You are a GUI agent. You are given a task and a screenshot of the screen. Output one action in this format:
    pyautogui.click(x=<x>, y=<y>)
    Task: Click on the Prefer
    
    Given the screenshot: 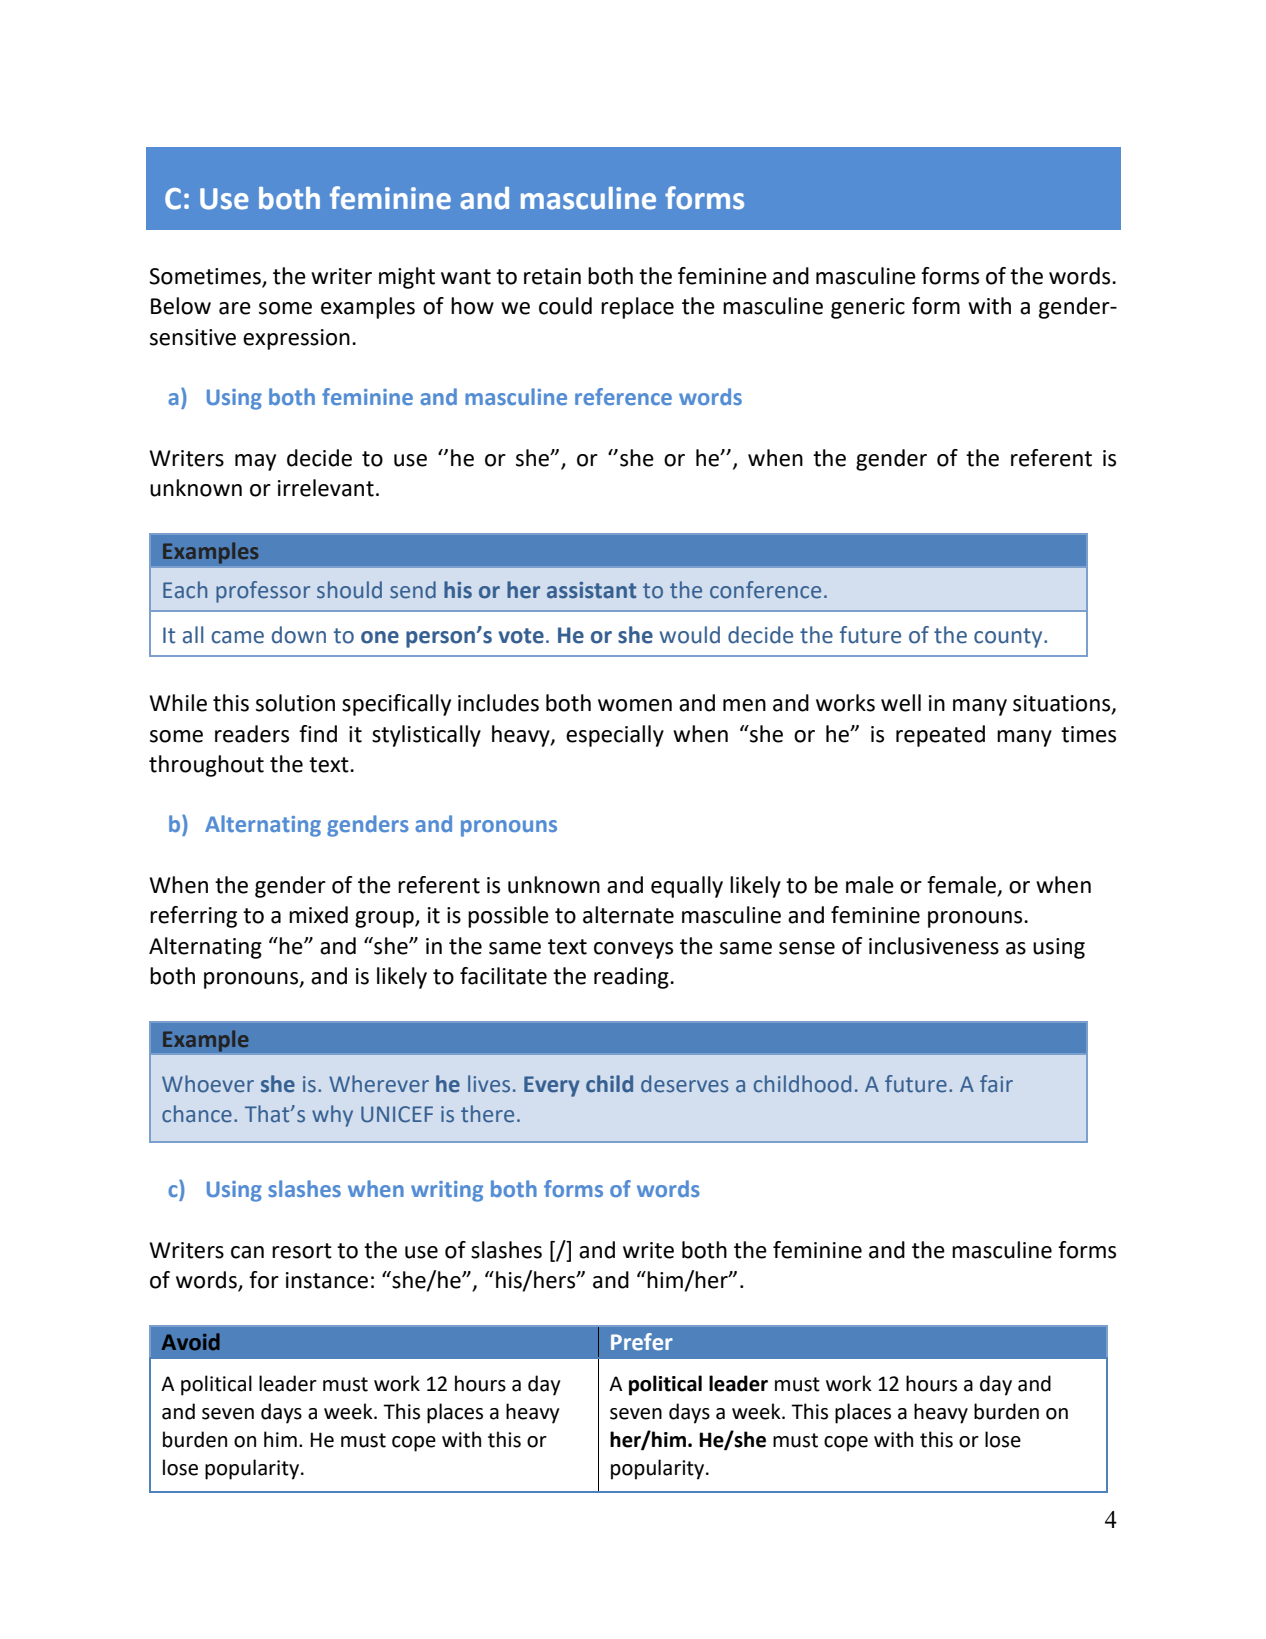 What is the action you would take?
    pyautogui.click(x=642, y=1342)
